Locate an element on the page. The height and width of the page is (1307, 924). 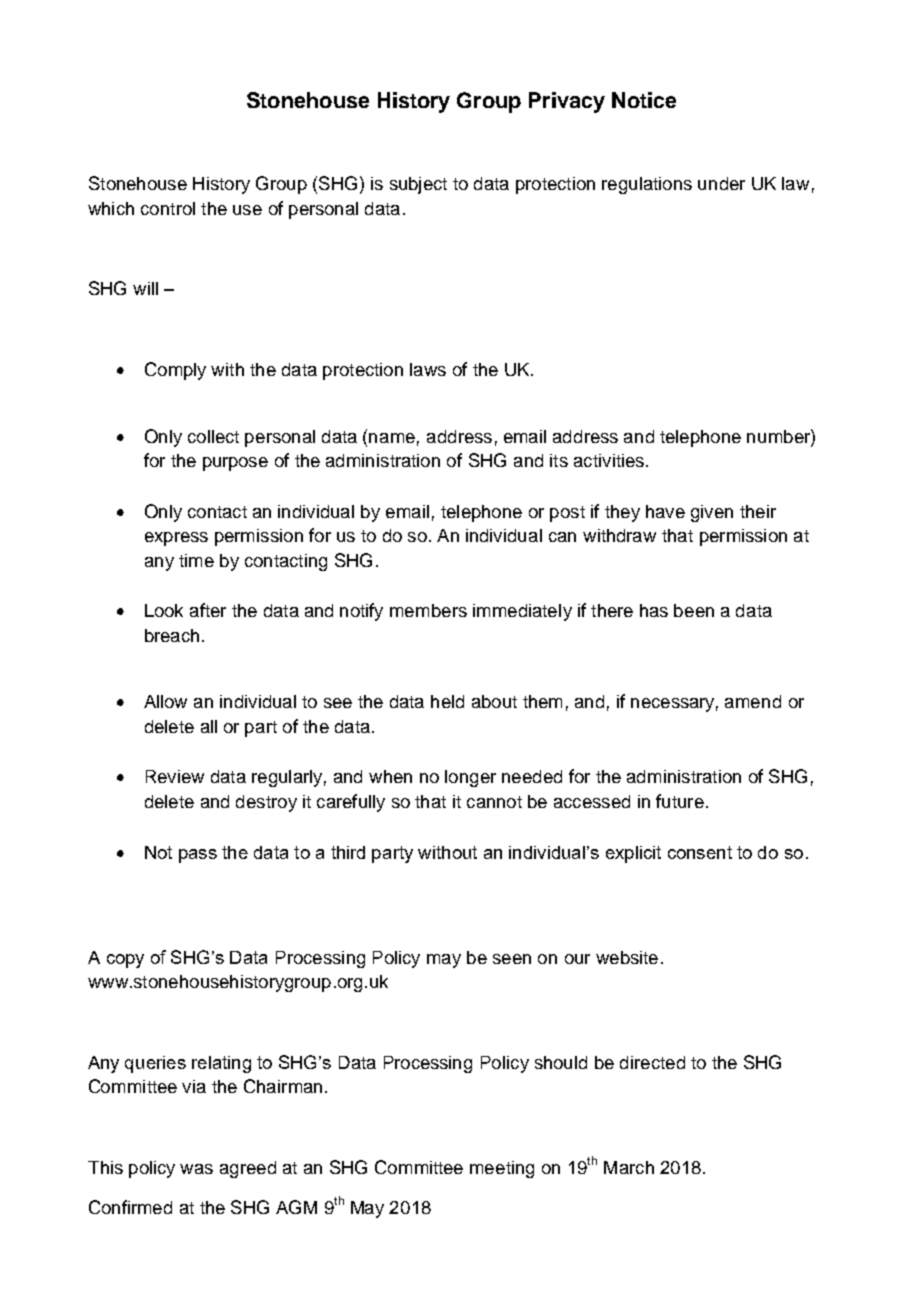
members is located at coordinates (428, 610).
